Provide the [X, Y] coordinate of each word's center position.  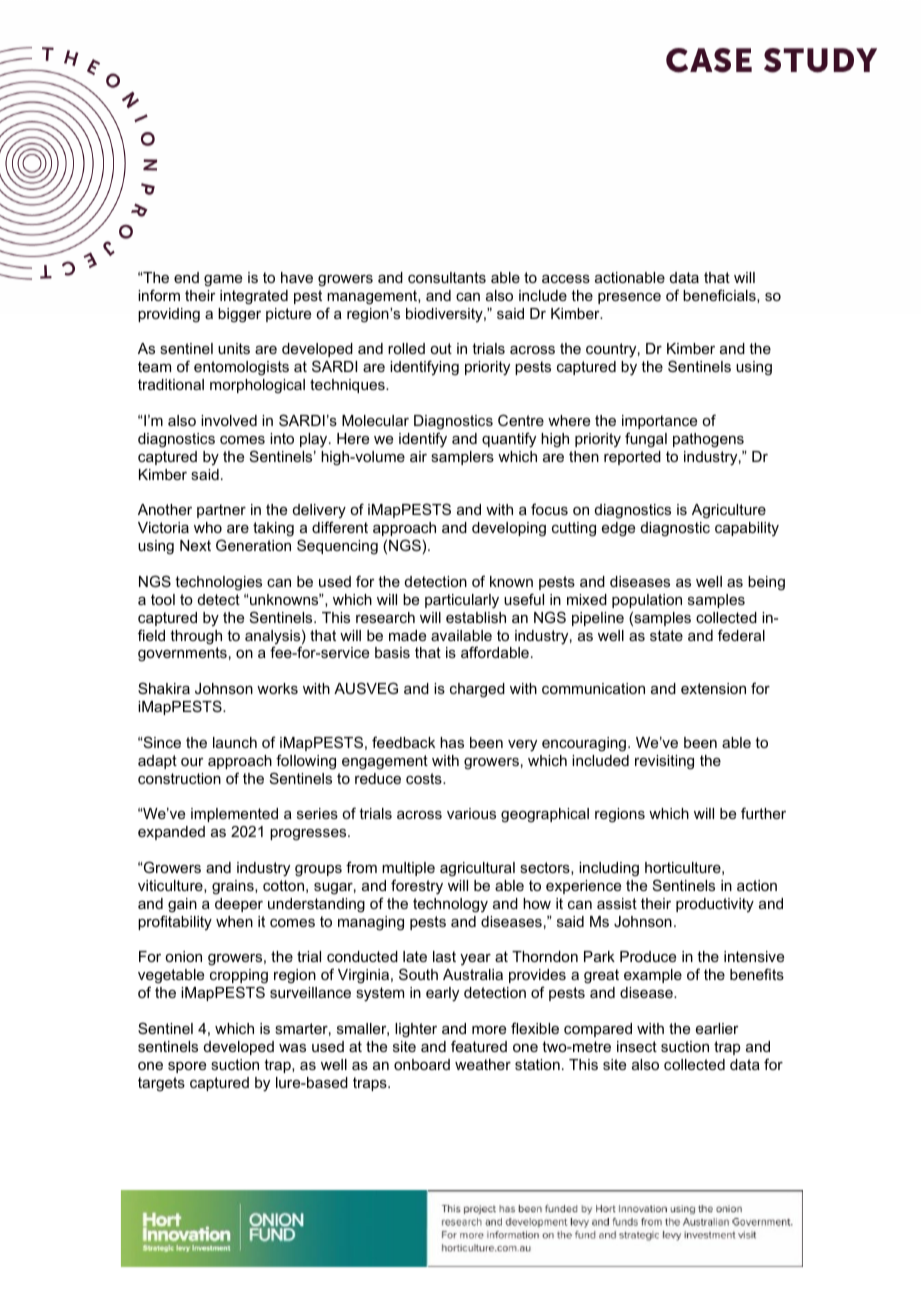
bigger [239, 315]
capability [747, 529]
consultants [447, 277]
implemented [234, 815]
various [471, 813]
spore [187, 1067]
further [763, 813]
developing [509, 529]
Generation [253, 545]
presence [629, 298]
